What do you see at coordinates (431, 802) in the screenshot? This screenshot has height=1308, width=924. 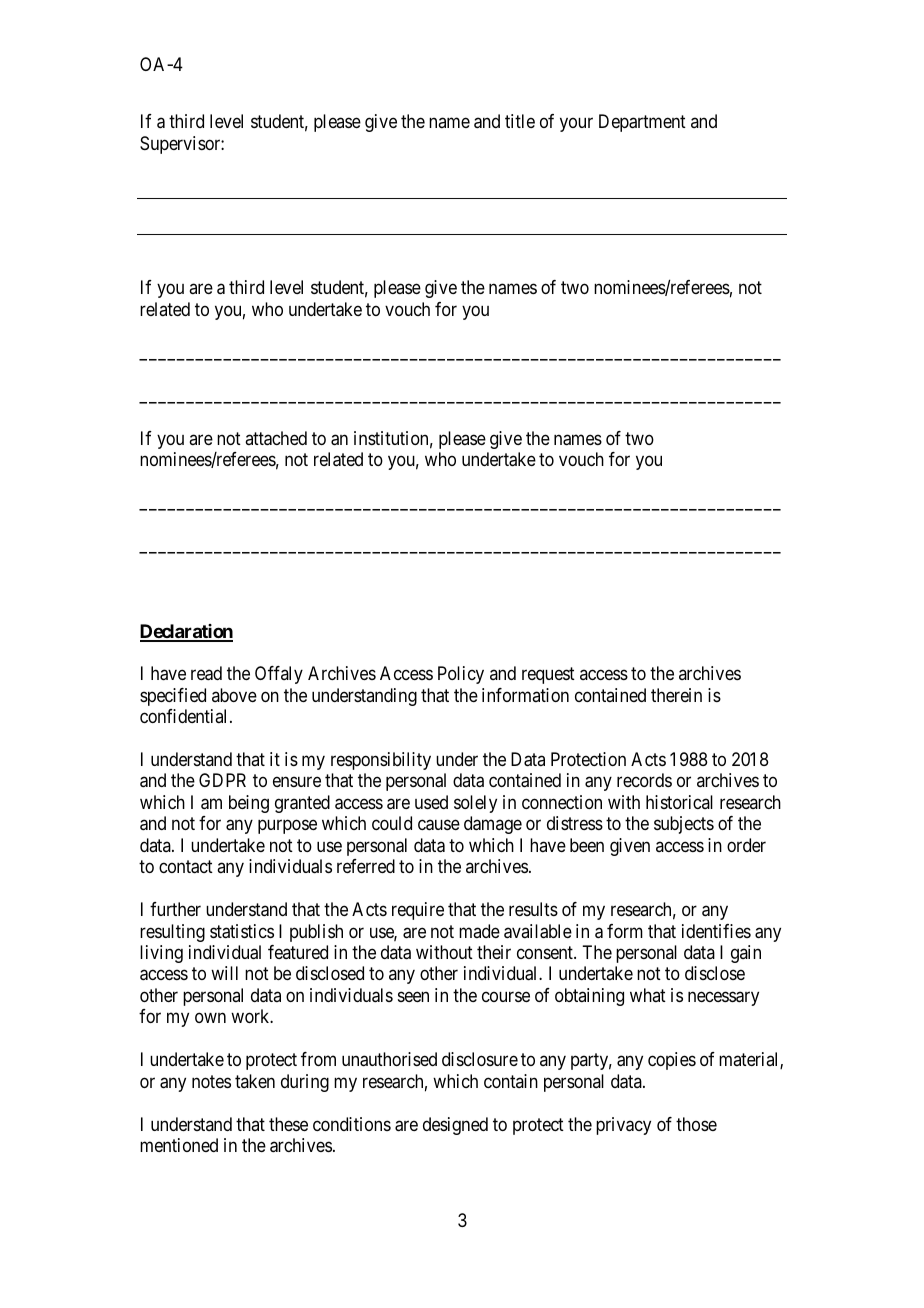 I see `used` at bounding box center [431, 802].
